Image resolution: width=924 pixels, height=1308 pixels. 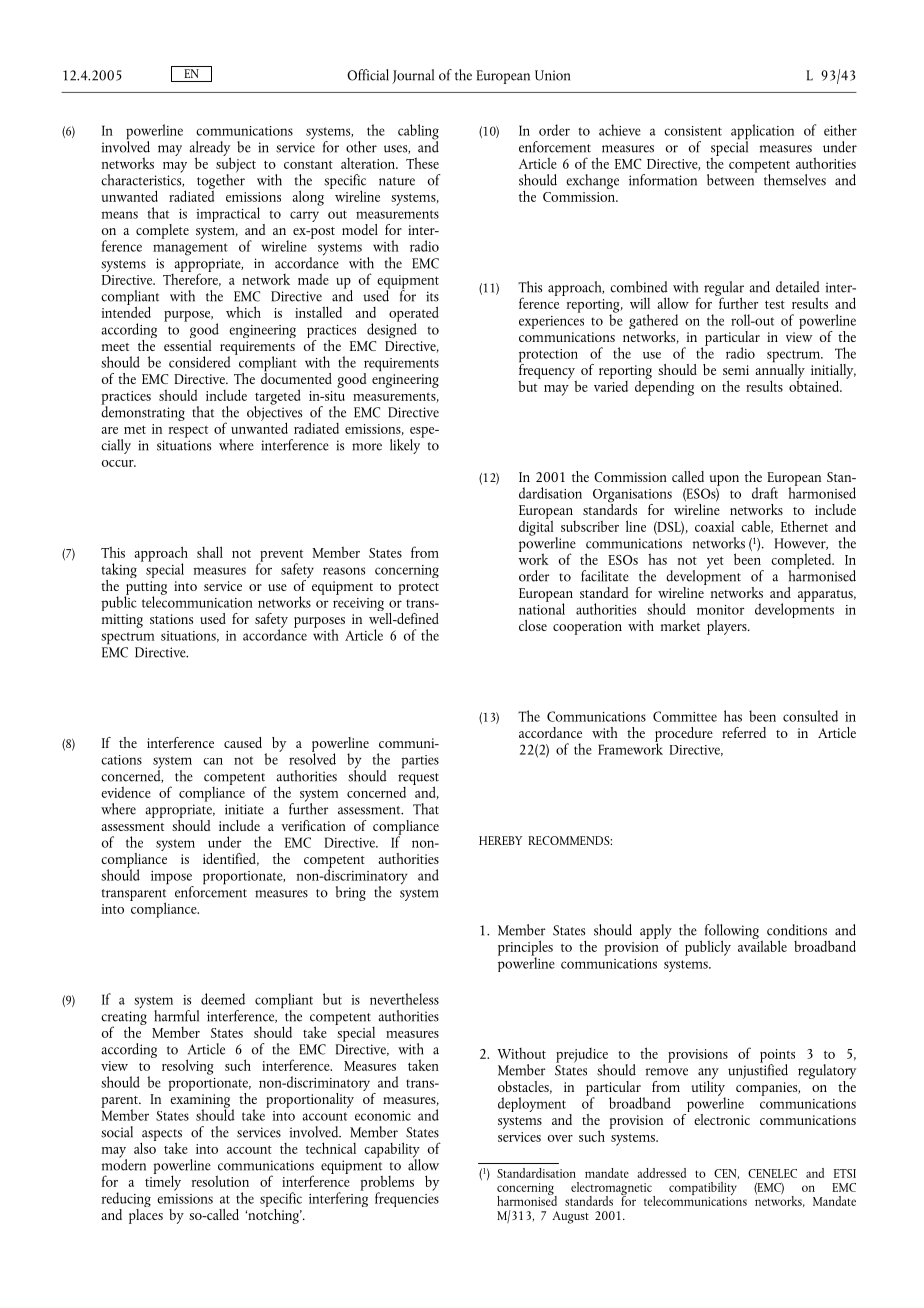 I want to click on shall, so click(x=210, y=552).
